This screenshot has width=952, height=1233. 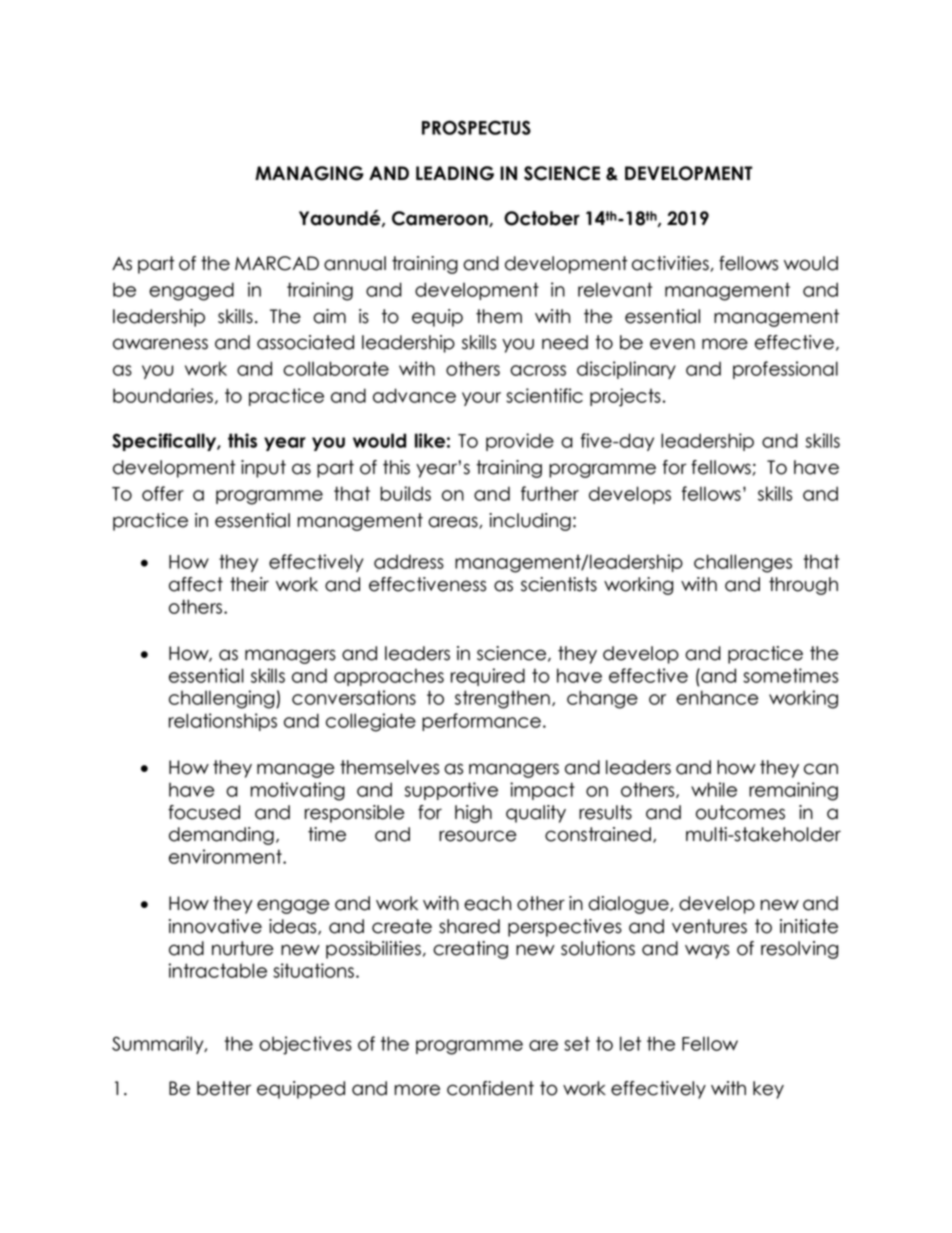 What do you see at coordinates (709, 926) in the screenshot?
I see `ventures` at bounding box center [709, 926].
